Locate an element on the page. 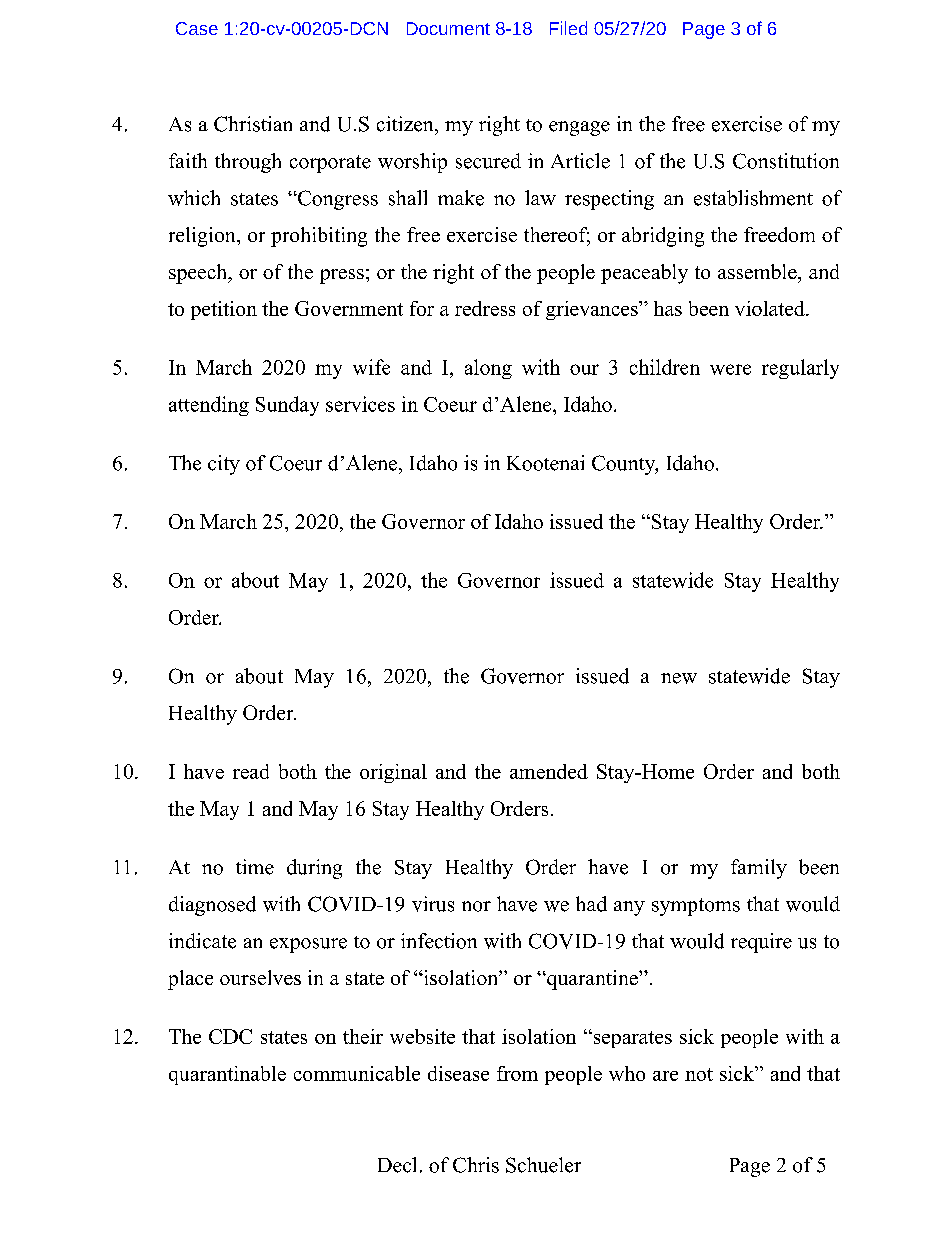 The height and width of the image is (1233, 952). Constitution is located at coordinates (786, 161).
